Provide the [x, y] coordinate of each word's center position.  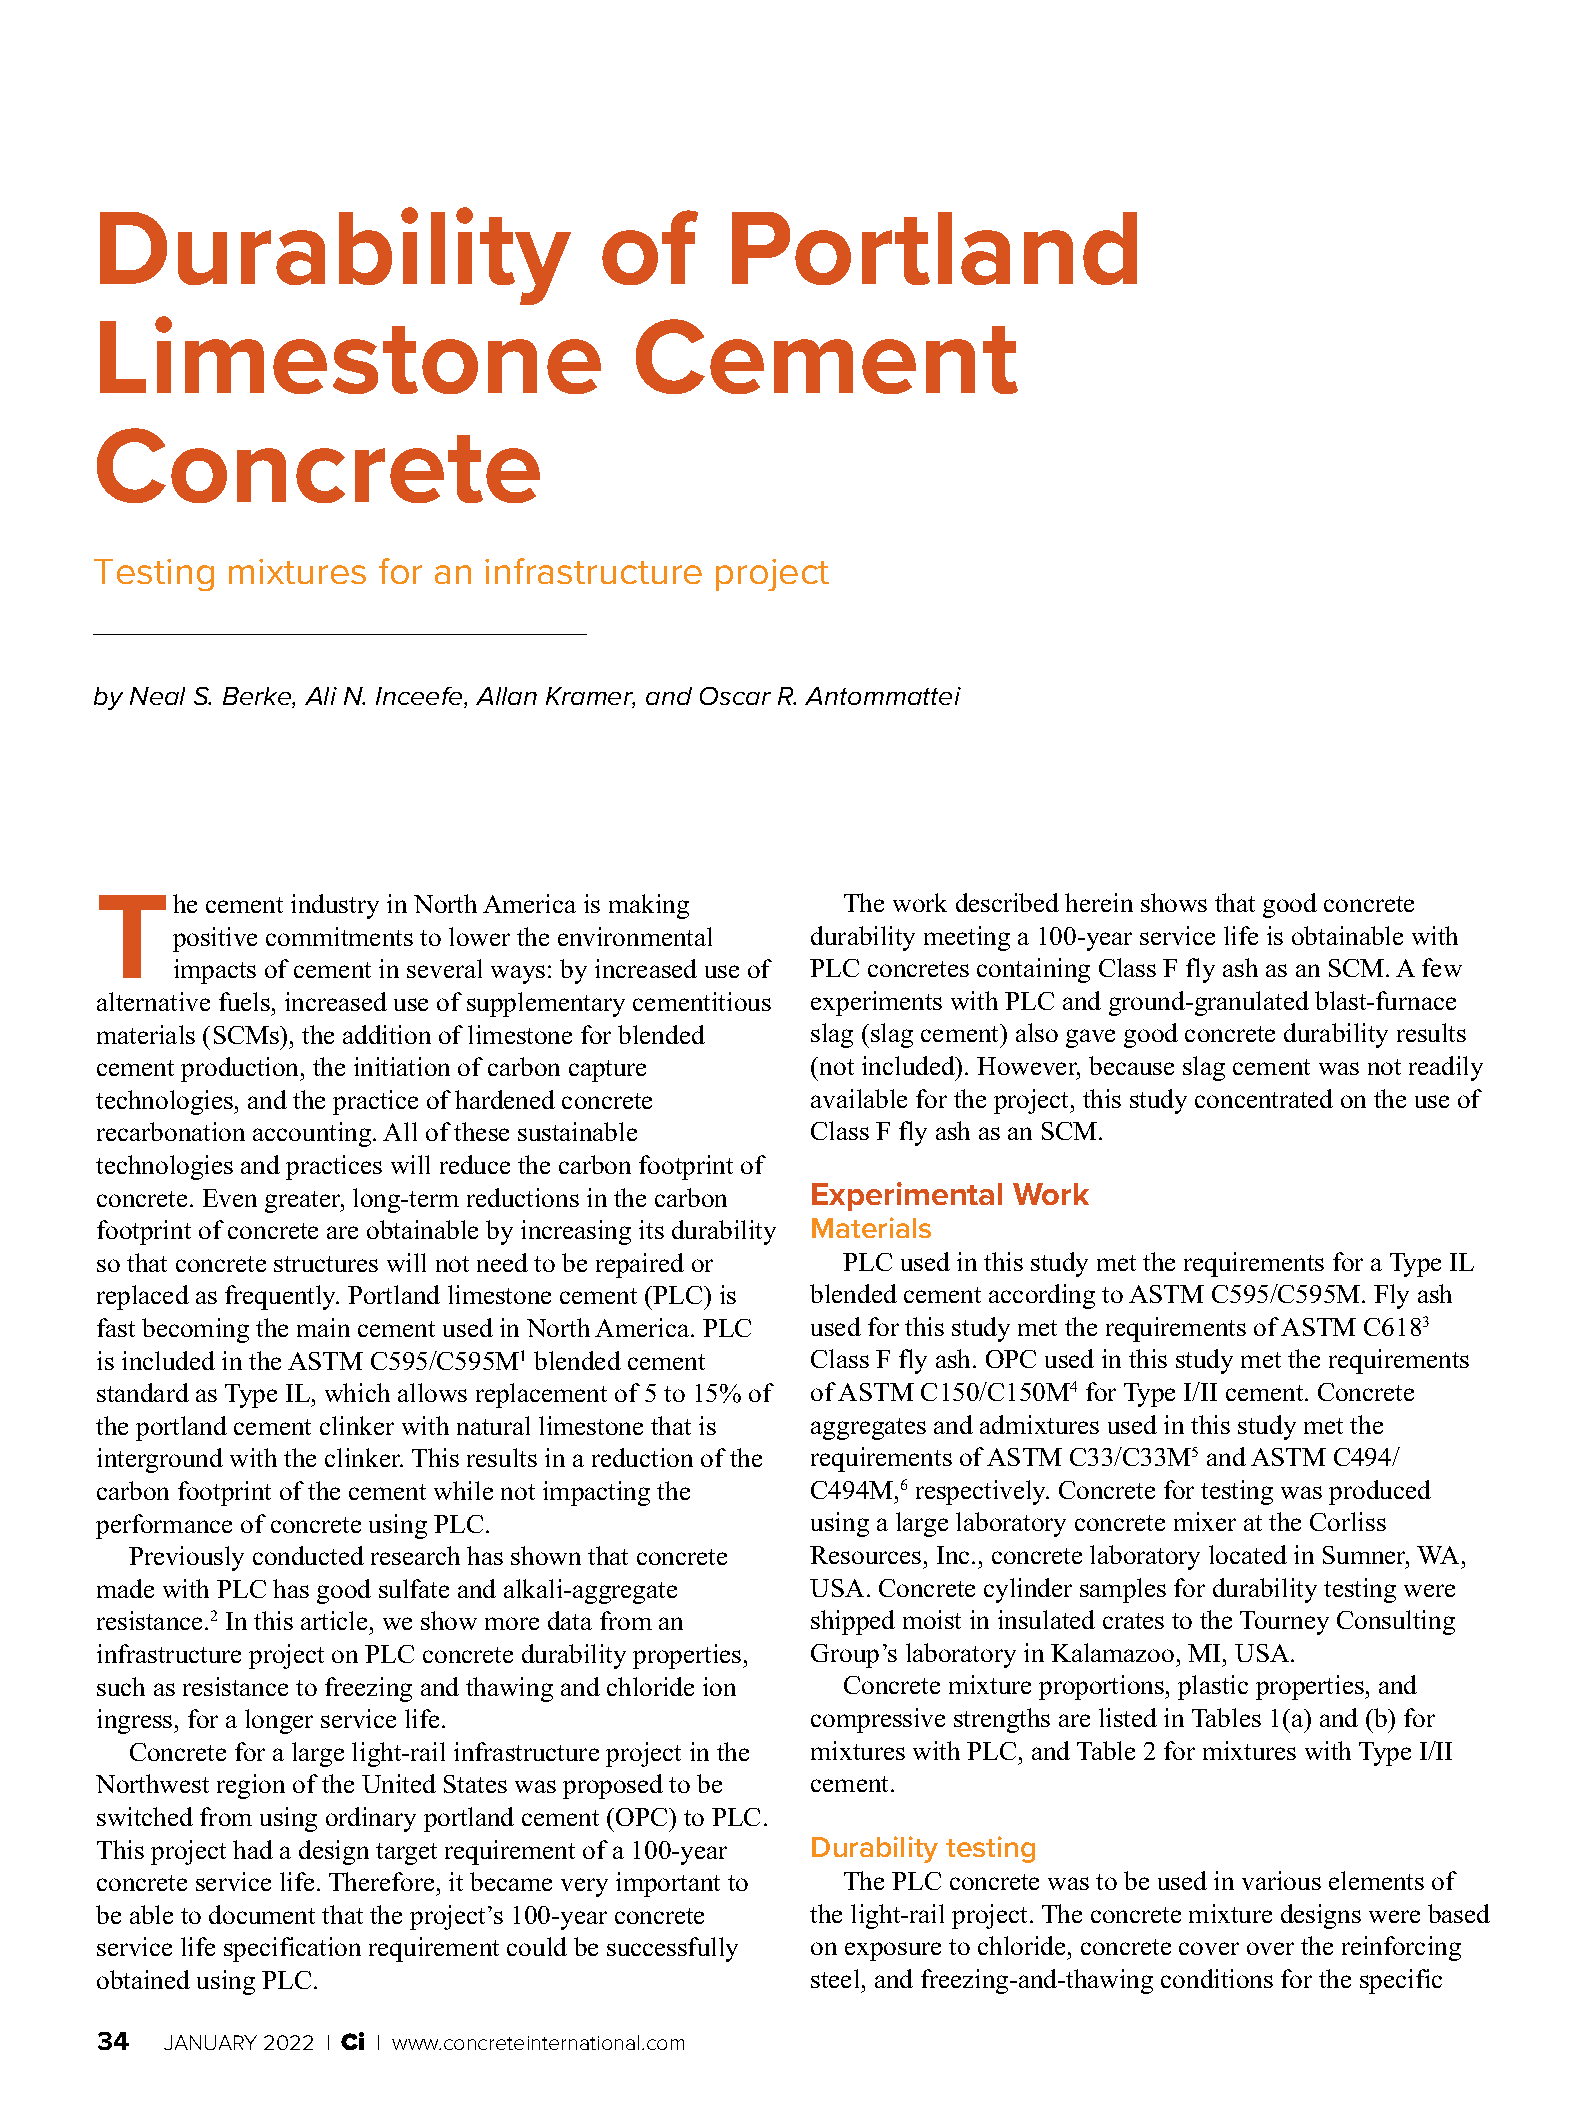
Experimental [907, 1196]
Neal [157, 696]
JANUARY [210, 2042]
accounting [313, 1134]
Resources [865, 1555]
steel [835, 1978]
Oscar [735, 696]
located [1248, 1554]
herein [1099, 902]
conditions [1217, 1978]
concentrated [1264, 1098]
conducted [308, 1555]
